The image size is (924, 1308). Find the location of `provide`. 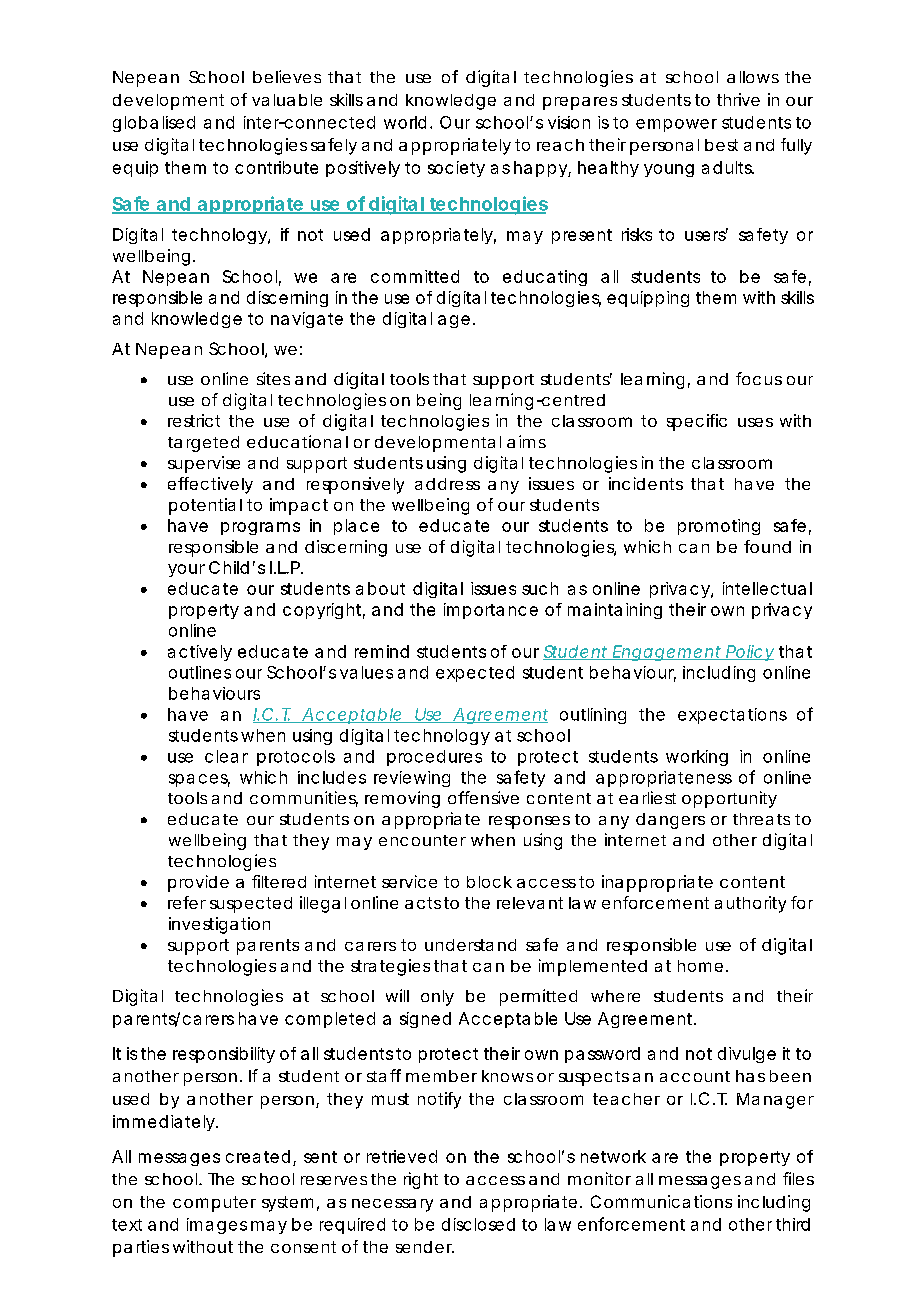

provide is located at coordinates (198, 883).
